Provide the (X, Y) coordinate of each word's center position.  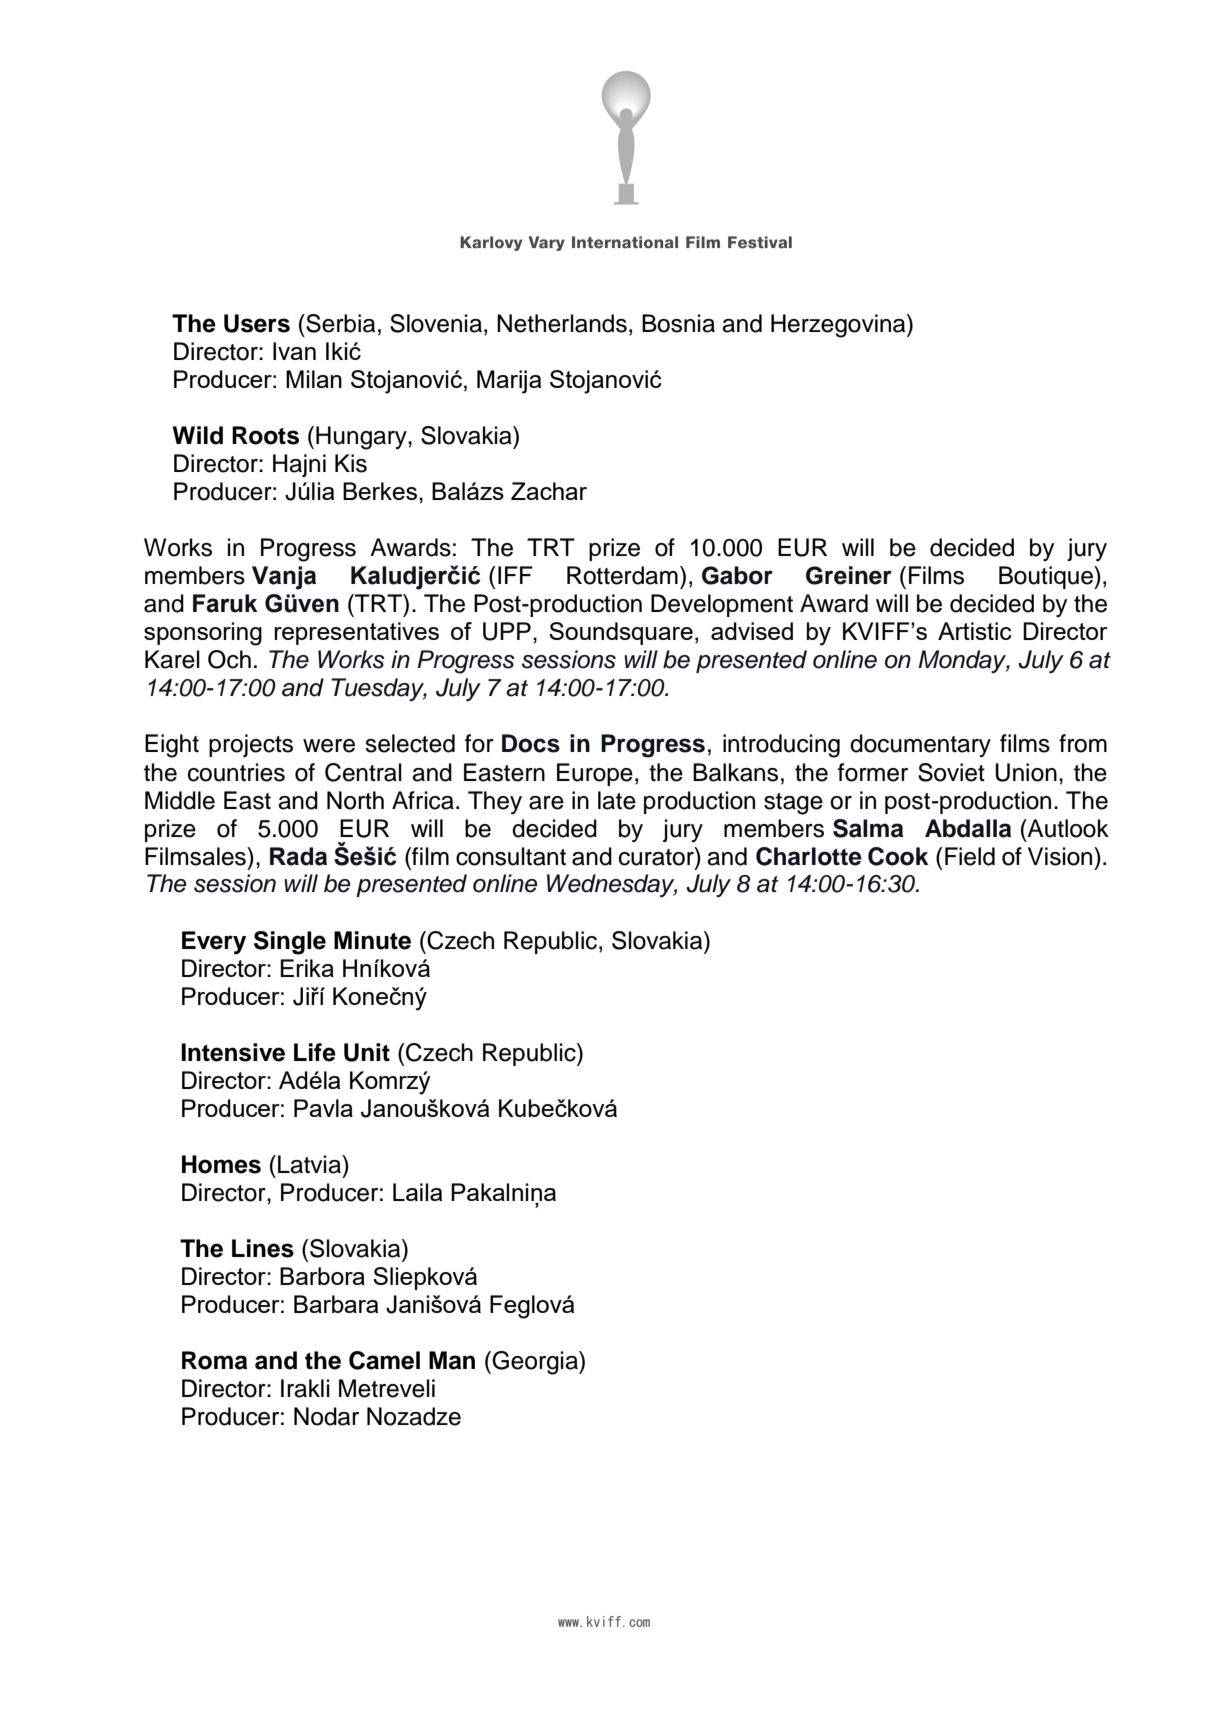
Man (452, 1360)
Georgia (536, 1363)
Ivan (294, 351)
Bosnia (678, 323)
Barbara (336, 1304)
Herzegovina (839, 326)
